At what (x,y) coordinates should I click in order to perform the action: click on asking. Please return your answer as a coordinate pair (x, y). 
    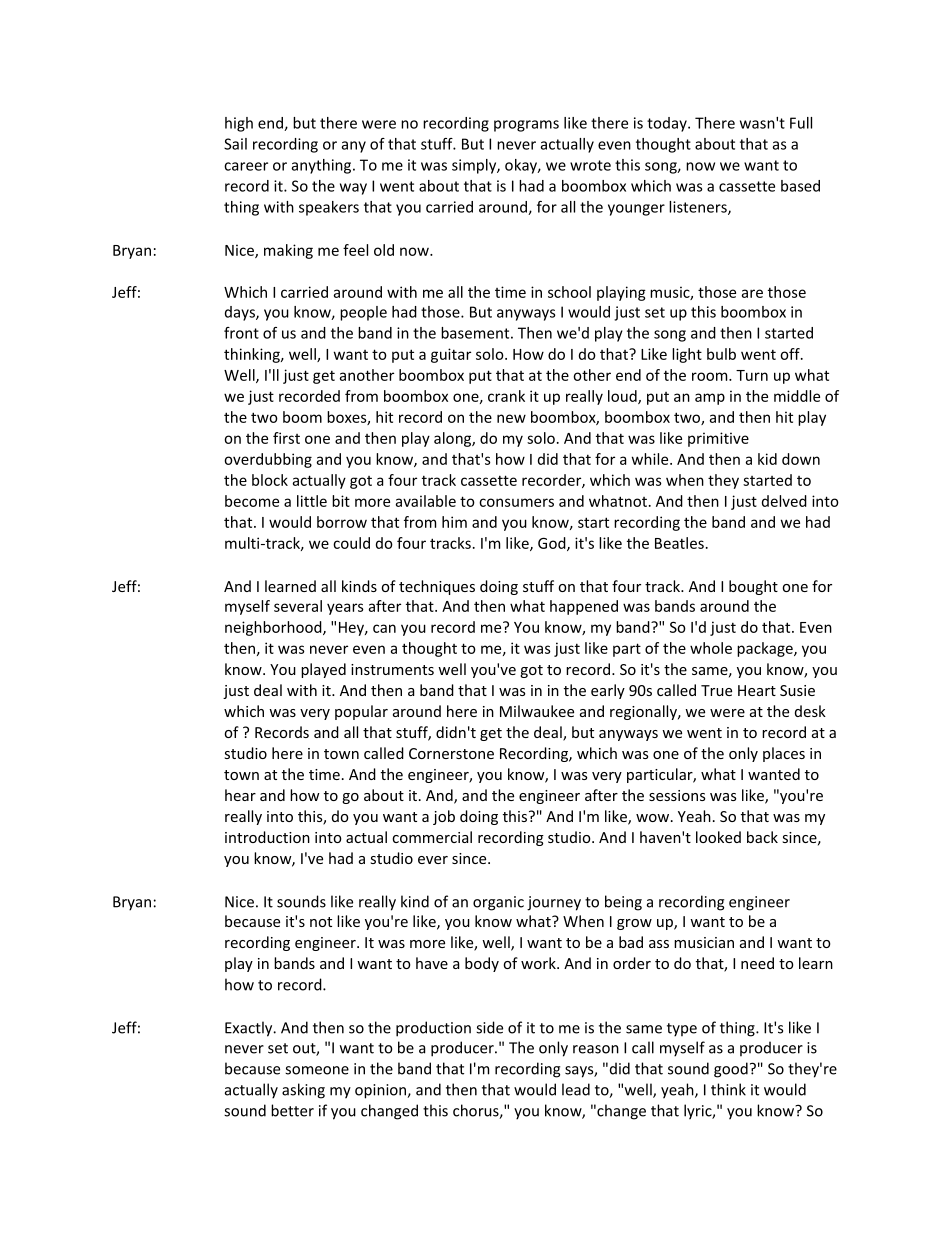
    Looking at the image, I should click on (303, 1091).
